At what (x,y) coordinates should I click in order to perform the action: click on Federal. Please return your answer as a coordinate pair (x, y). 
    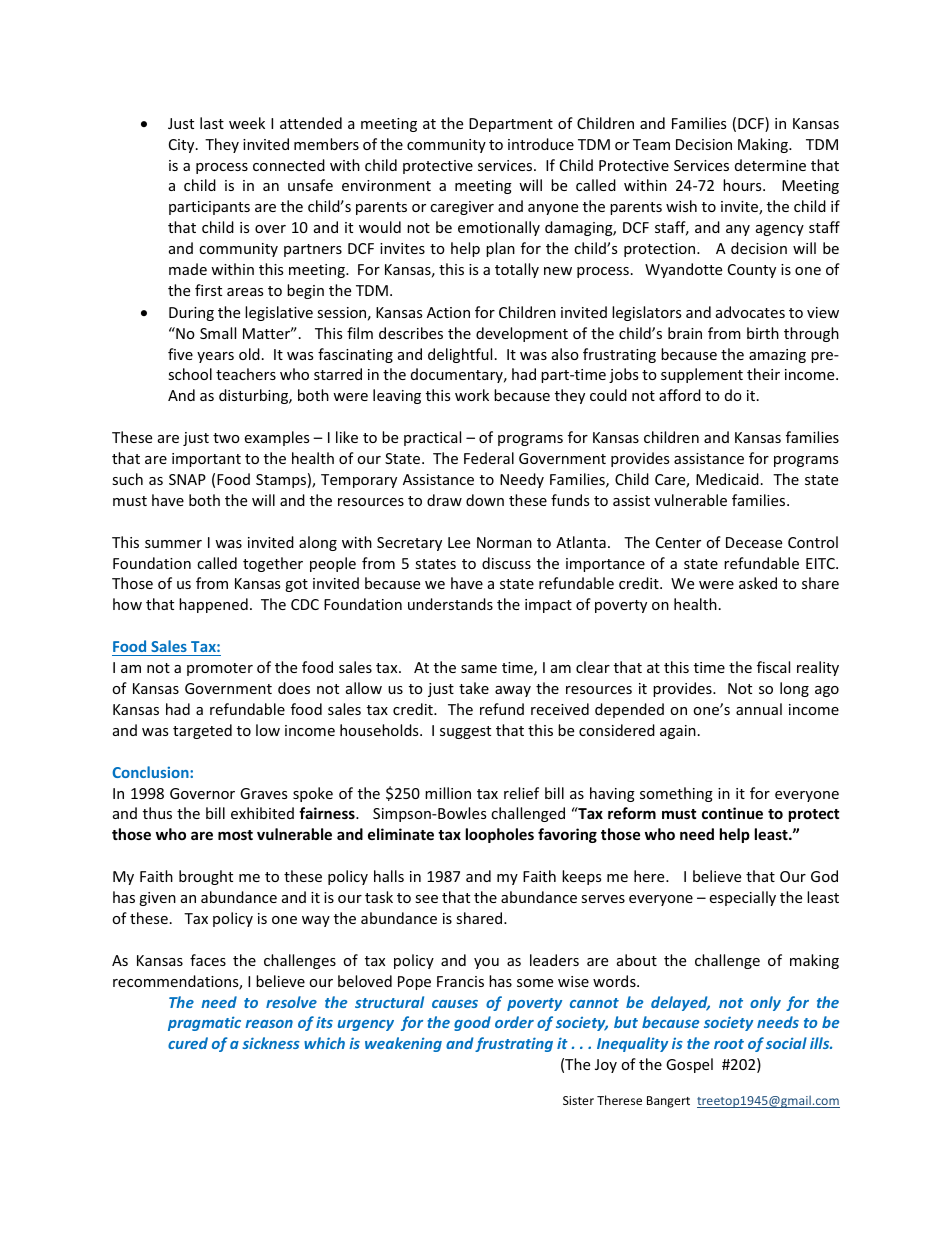
    Looking at the image, I should click on (489, 458).
